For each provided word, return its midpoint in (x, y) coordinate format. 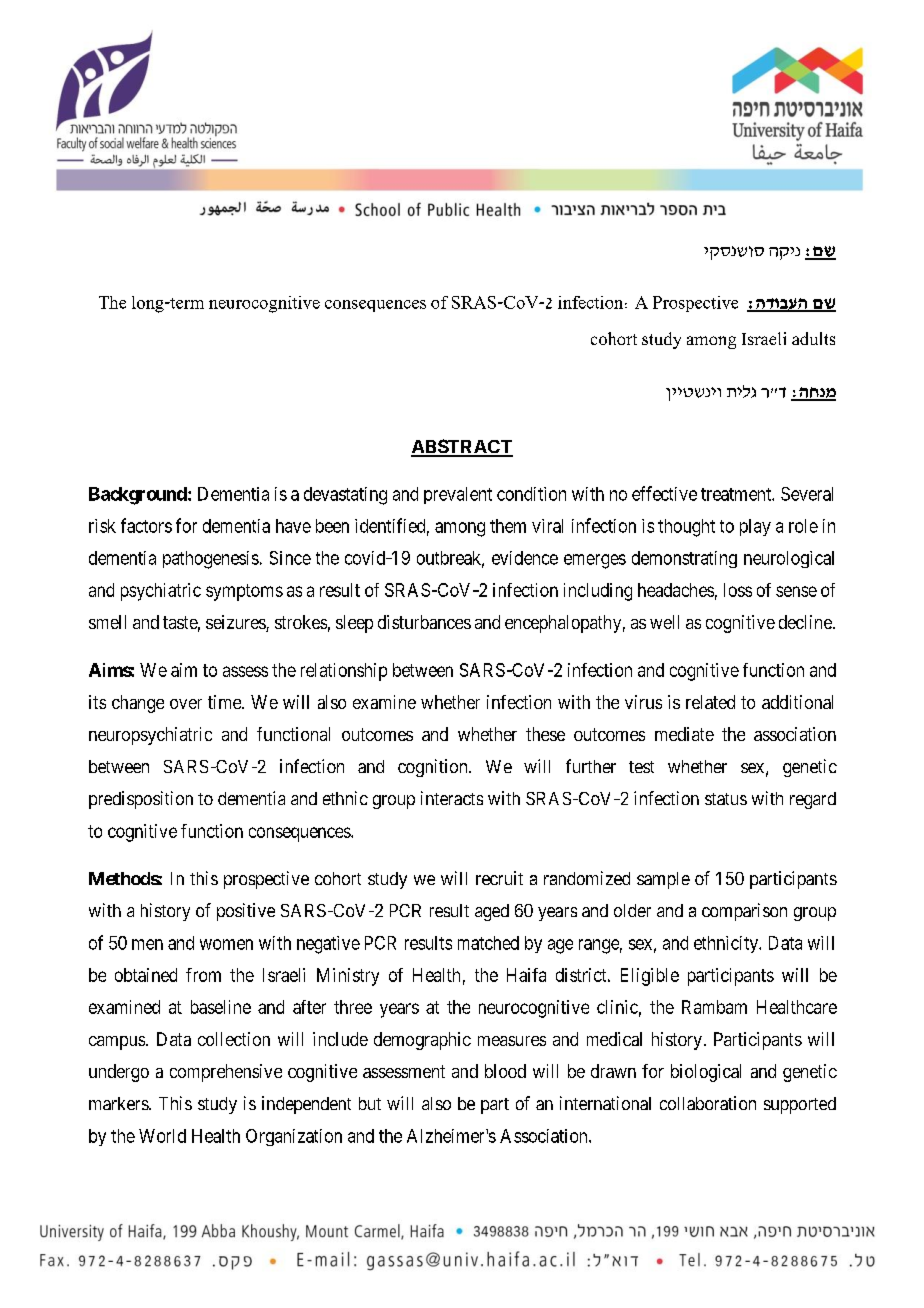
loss (738, 590)
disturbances (424, 622)
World (162, 1136)
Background (139, 496)
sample (663, 880)
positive (246, 912)
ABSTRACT (462, 447)
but (370, 1103)
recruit (499, 878)
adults (813, 338)
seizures (236, 623)
